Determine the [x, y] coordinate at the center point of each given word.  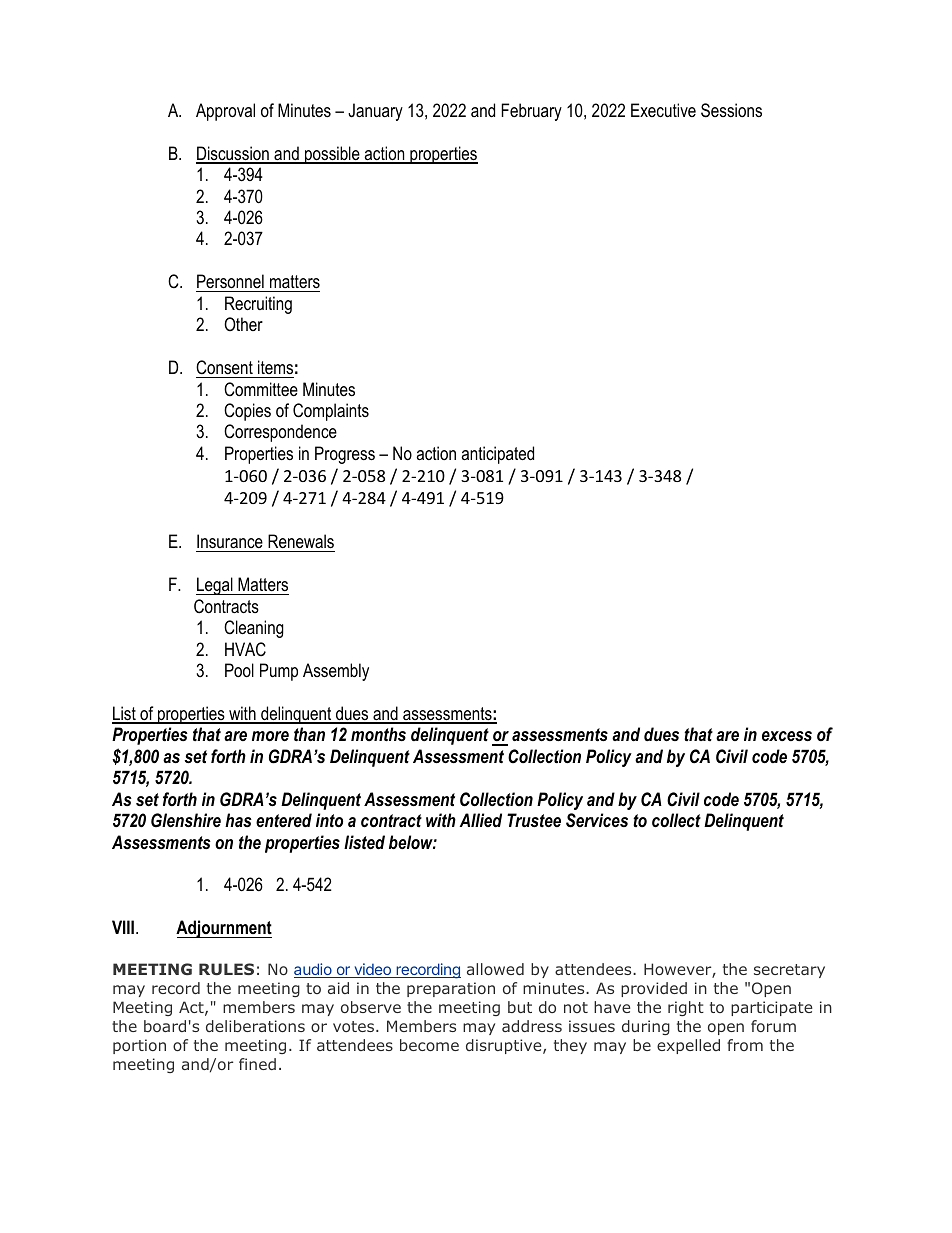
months [378, 734]
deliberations [255, 1026]
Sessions [731, 110]
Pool [239, 670]
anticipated [497, 455]
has [238, 820]
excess [787, 736]
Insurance [230, 543]
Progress [345, 455]
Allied [480, 820]
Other [243, 324]
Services [597, 820]
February [531, 112]
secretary [789, 971]
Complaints [331, 412]
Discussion [233, 154]
